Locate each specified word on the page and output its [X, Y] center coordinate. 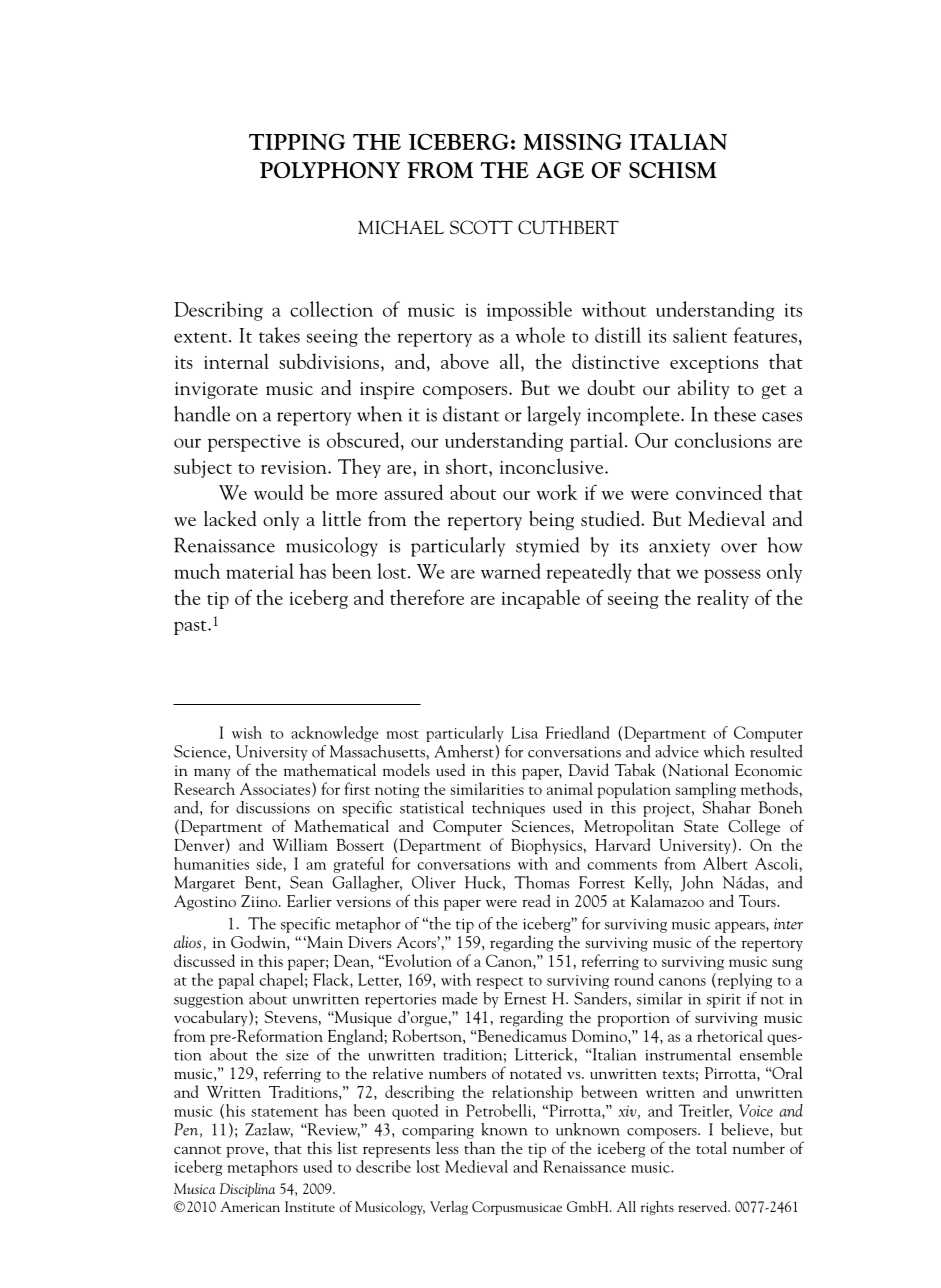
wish [247, 732]
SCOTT [481, 227]
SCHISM [673, 170]
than [479, 1147]
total [711, 1147]
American [250, 1206]
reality [723, 599]
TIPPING [297, 141]
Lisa [524, 732]
